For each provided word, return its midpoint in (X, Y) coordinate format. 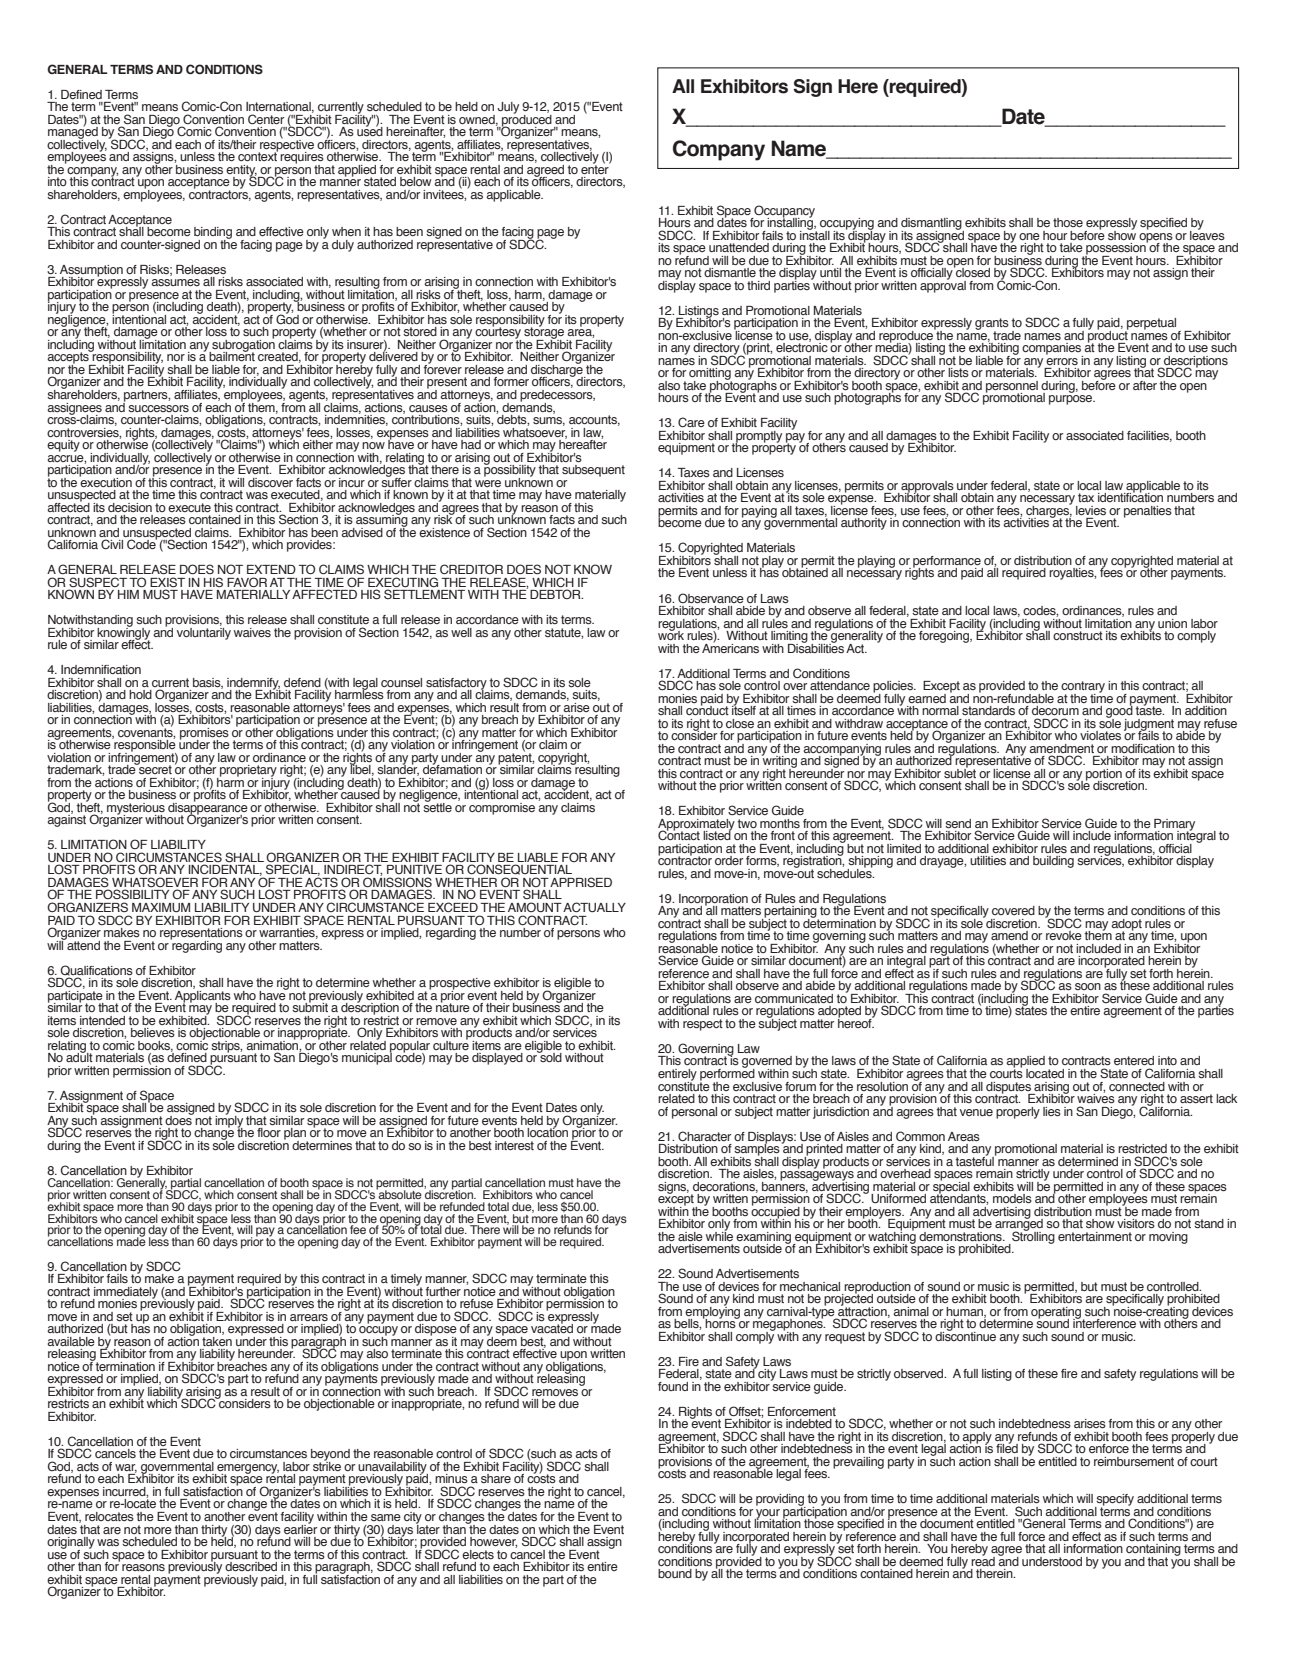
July (508, 108)
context (258, 155)
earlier (300, 1528)
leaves (1207, 234)
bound (675, 1573)
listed (717, 834)
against (66, 820)
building (1053, 862)
